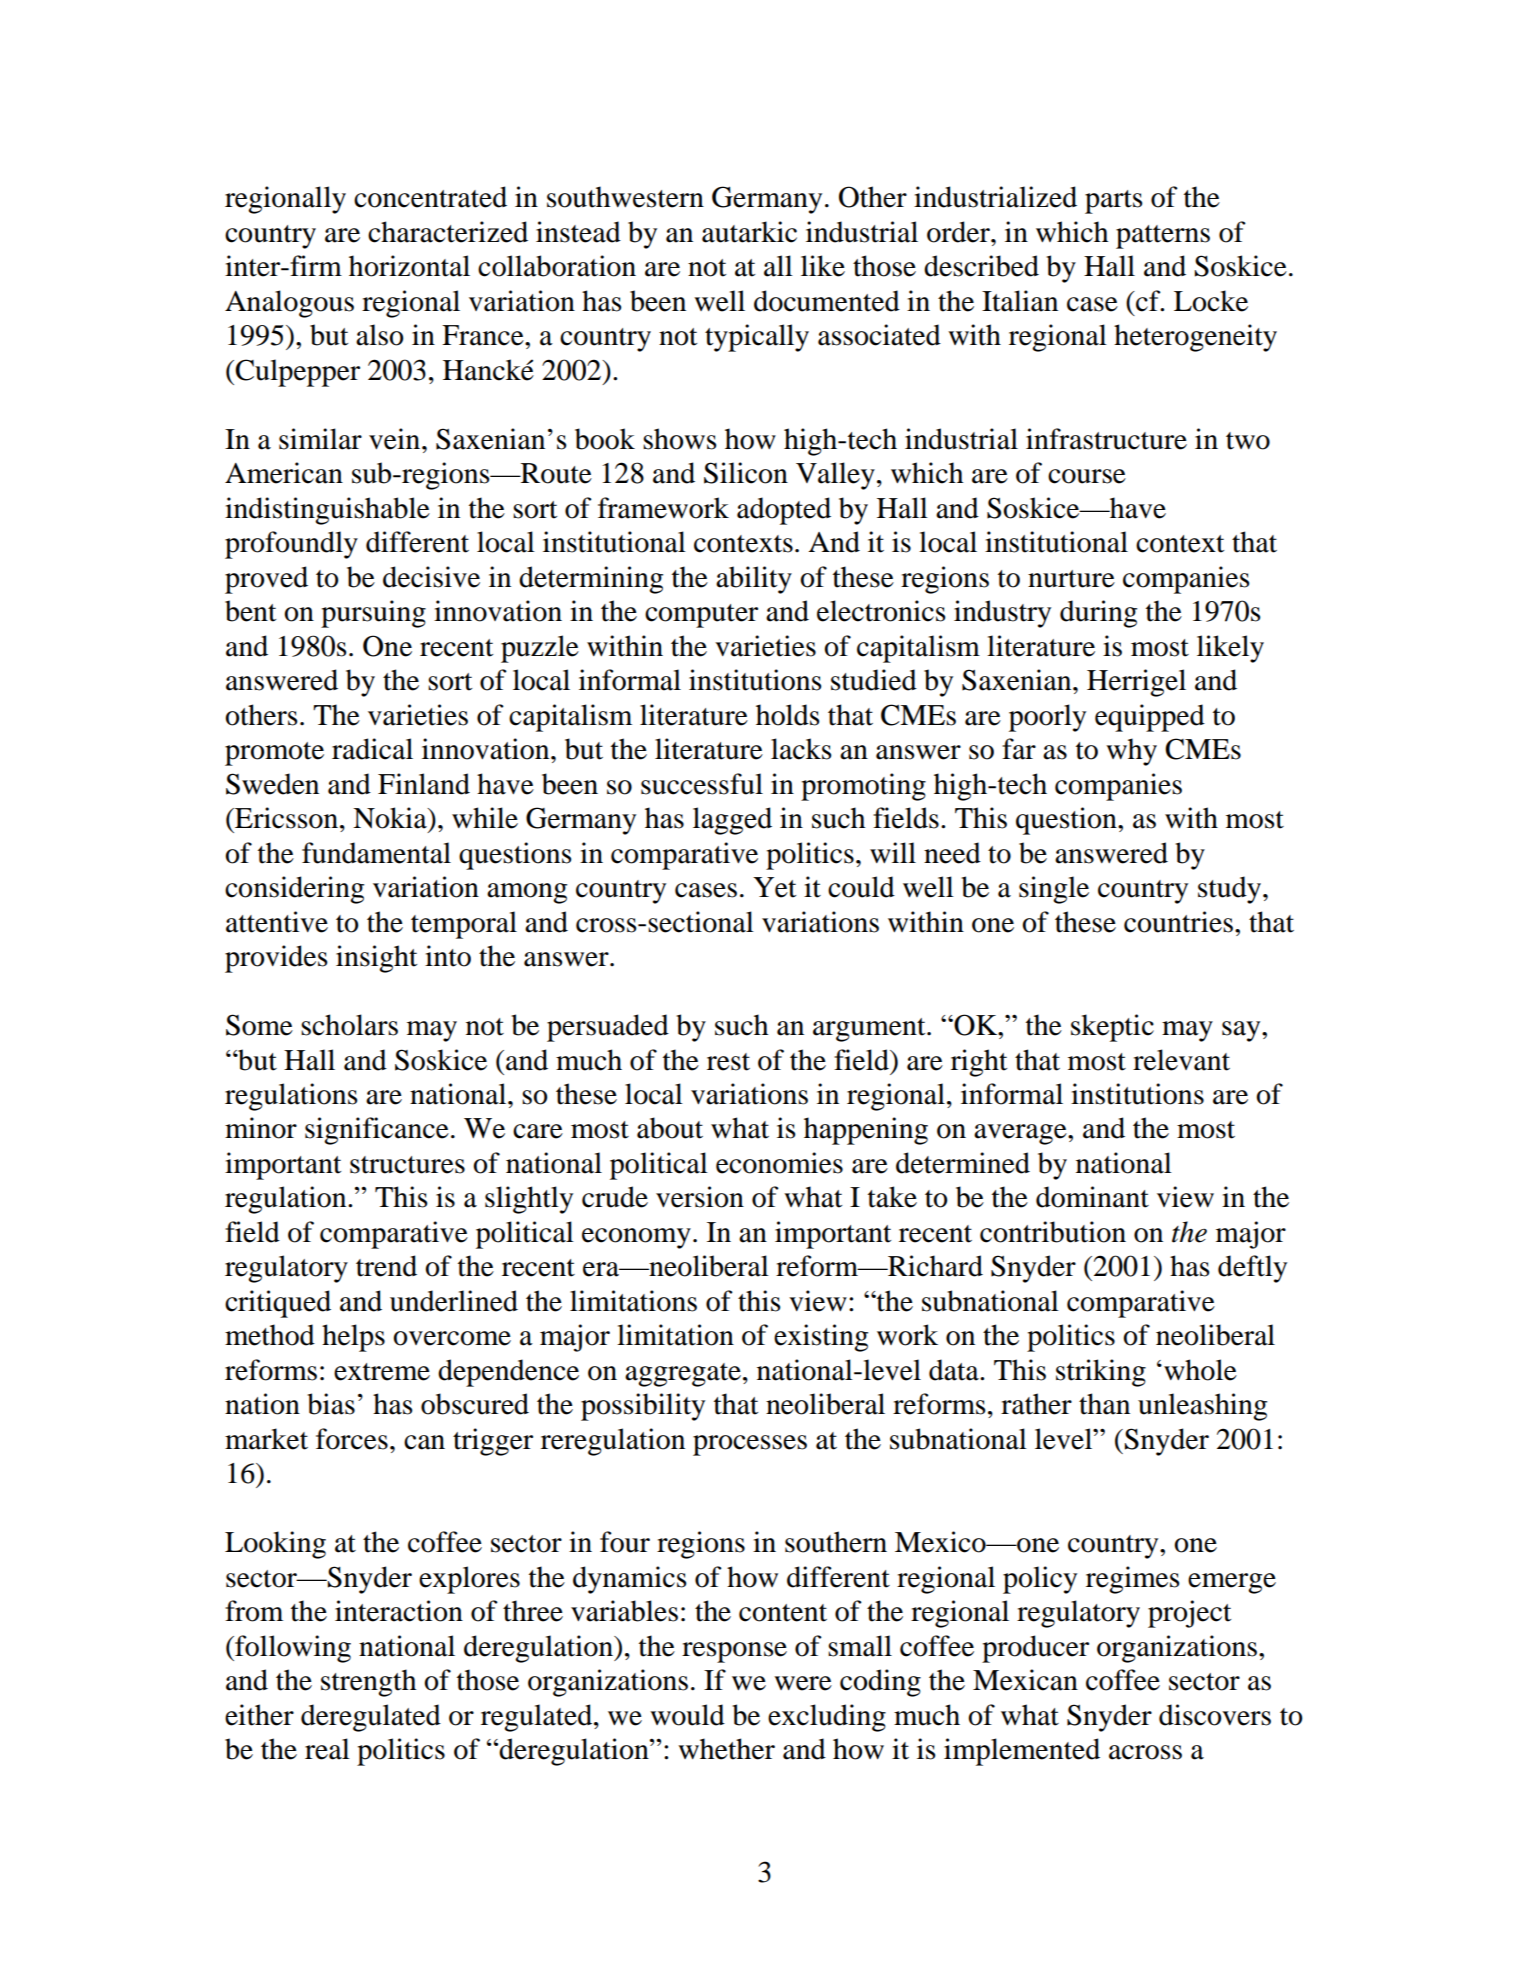 Image resolution: width=1530 pixels, height=1979 pixels. What do you see at coordinates (726, 1749) in the document?
I see `whether` at bounding box center [726, 1749].
